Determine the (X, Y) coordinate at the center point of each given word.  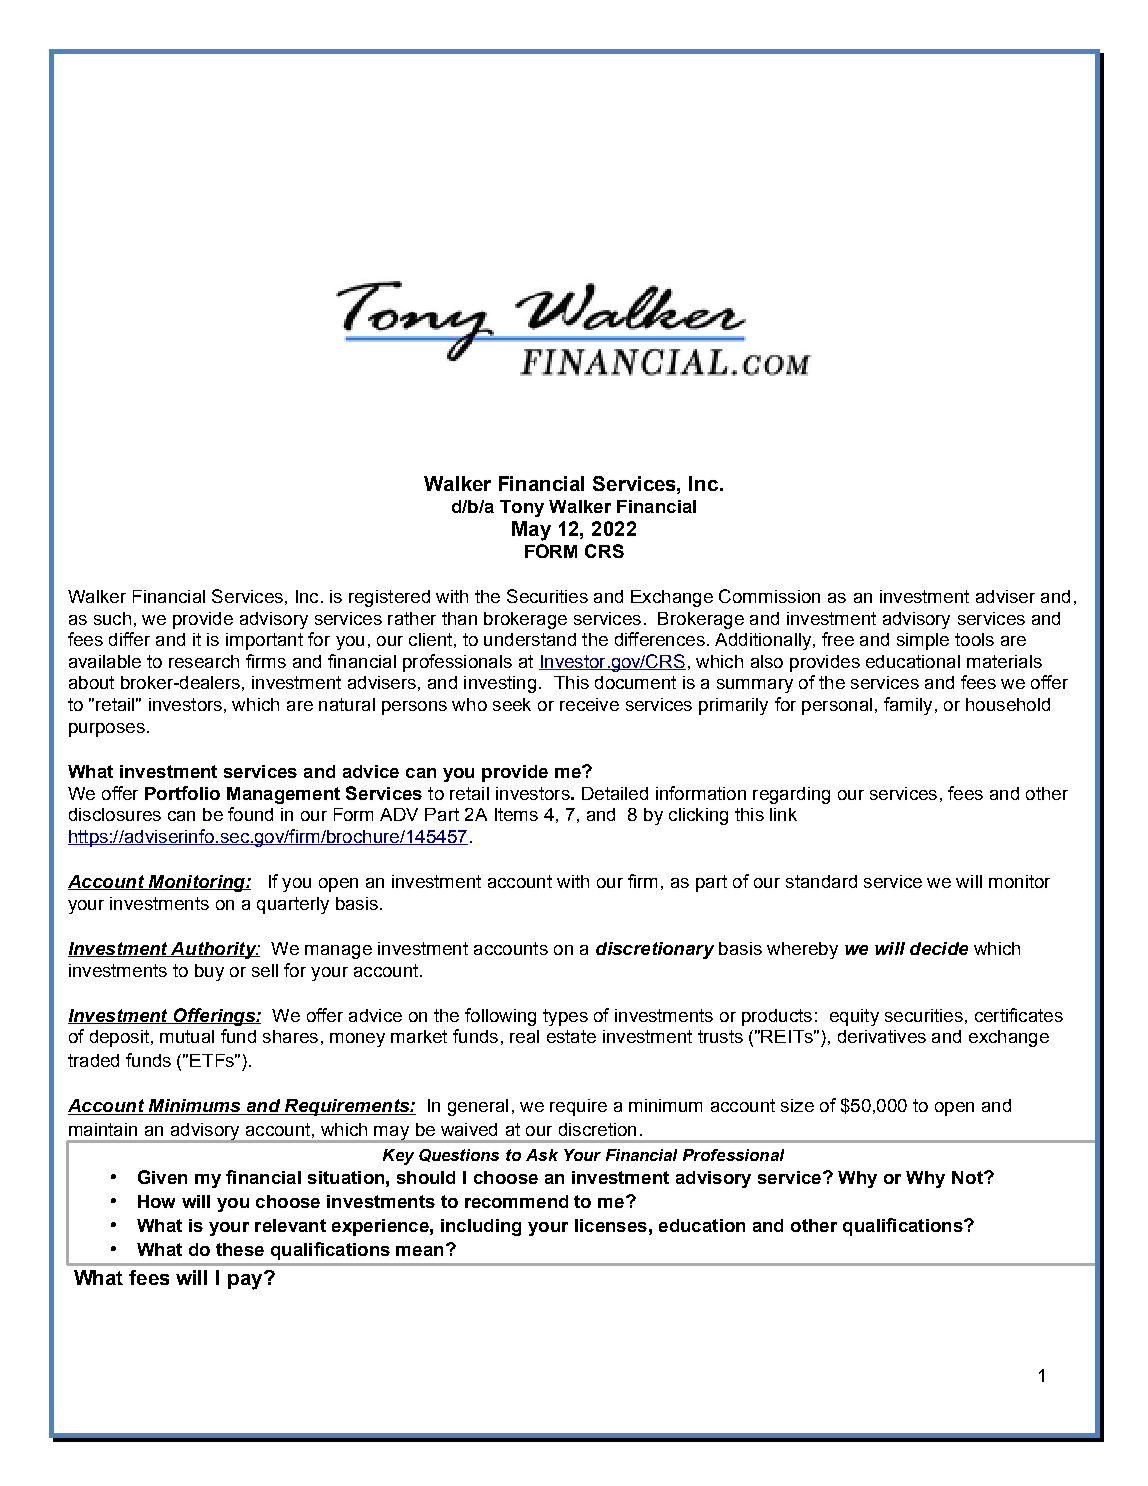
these (240, 1249)
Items (516, 814)
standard (821, 881)
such (112, 618)
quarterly (293, 905)
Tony (522, 508)
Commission (769, 596)
